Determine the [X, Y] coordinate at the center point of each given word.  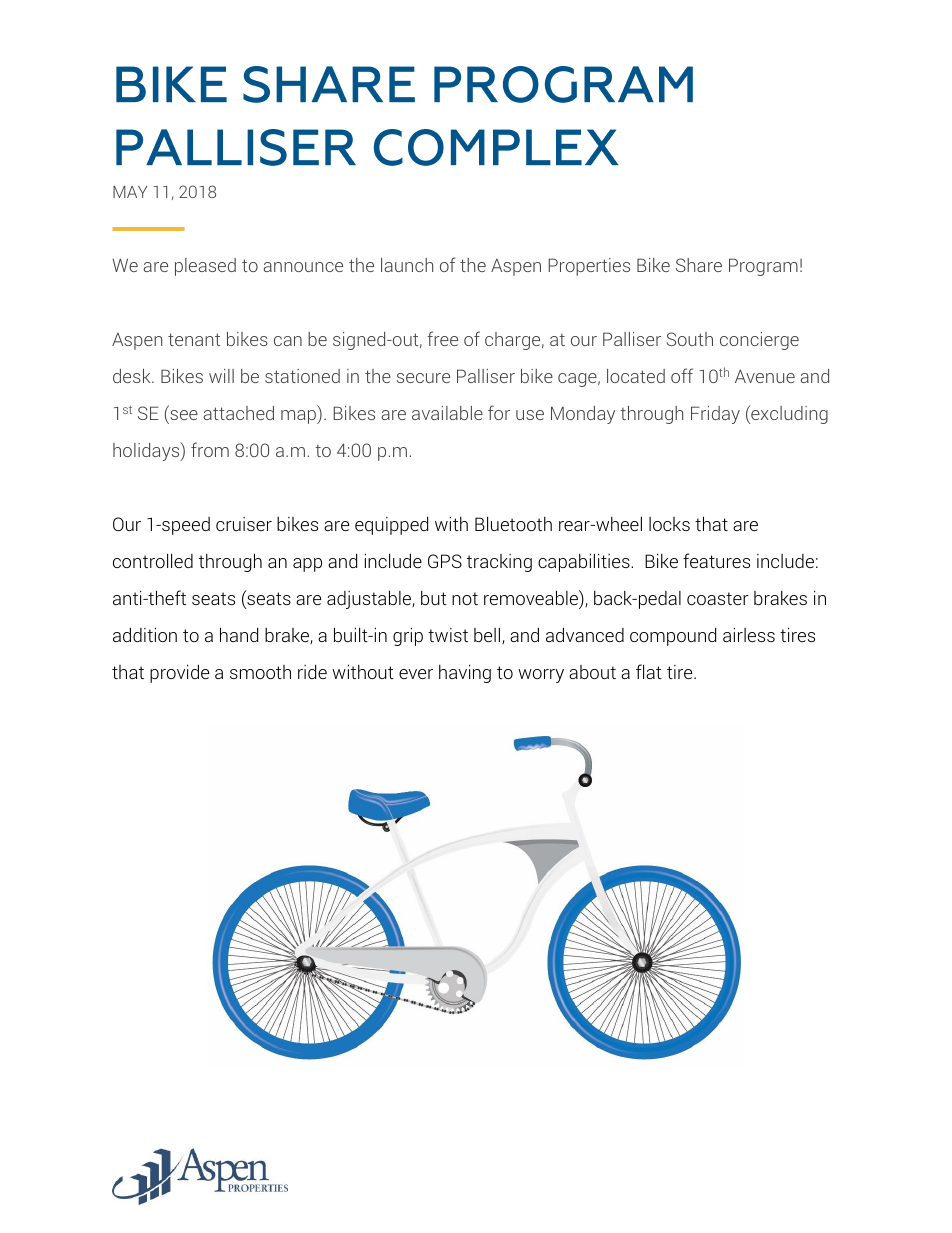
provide [179, 673]
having [465, 673]
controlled [153, 560]
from [210, 449]
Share [699, 265]
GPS [445, 561]
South [690, 339]
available [447, 413]
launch [407, 265]
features [716, 560]
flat [649, 671]
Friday [715, 415]
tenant [194, 339]
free [442, 338]
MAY [130, 192]
